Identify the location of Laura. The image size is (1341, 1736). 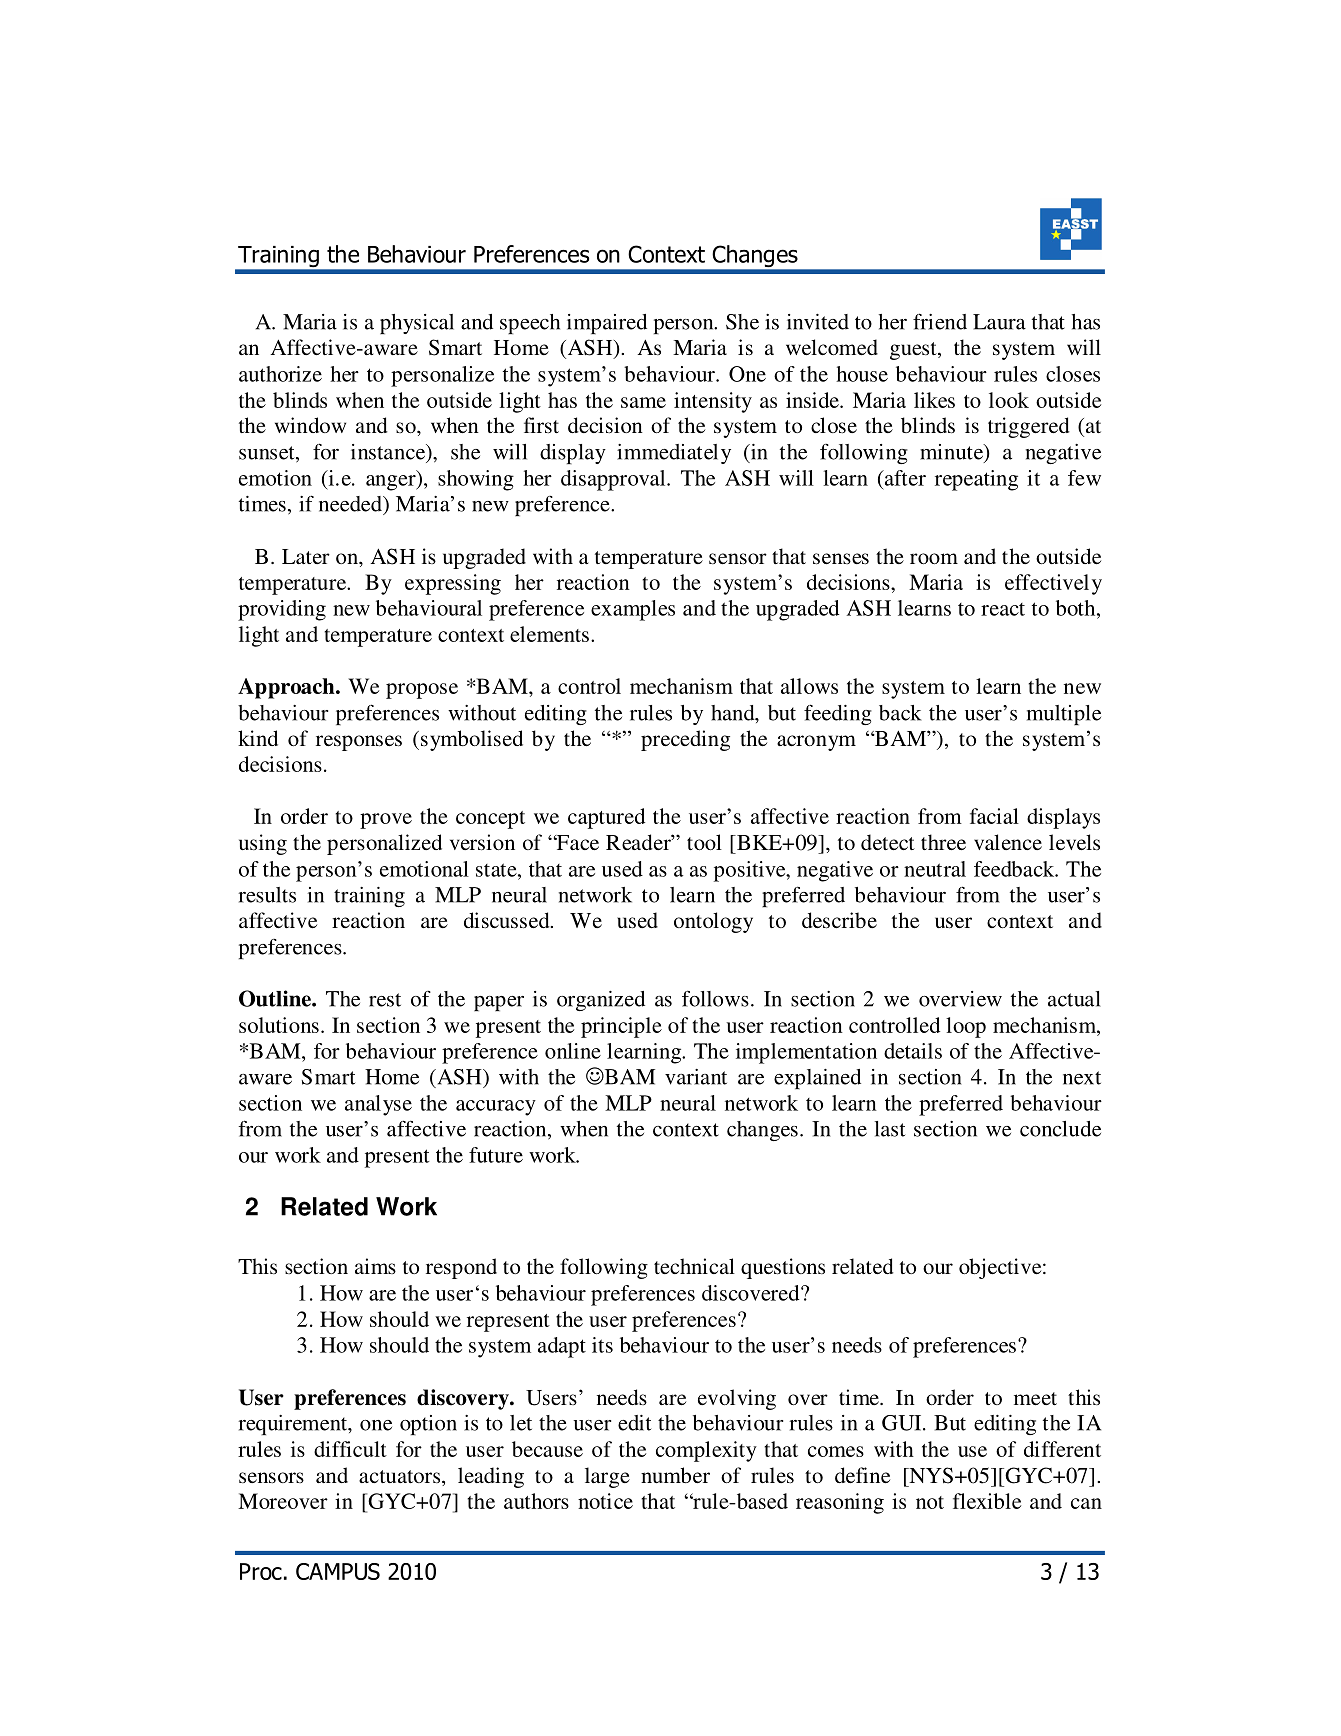
(999, 322).
